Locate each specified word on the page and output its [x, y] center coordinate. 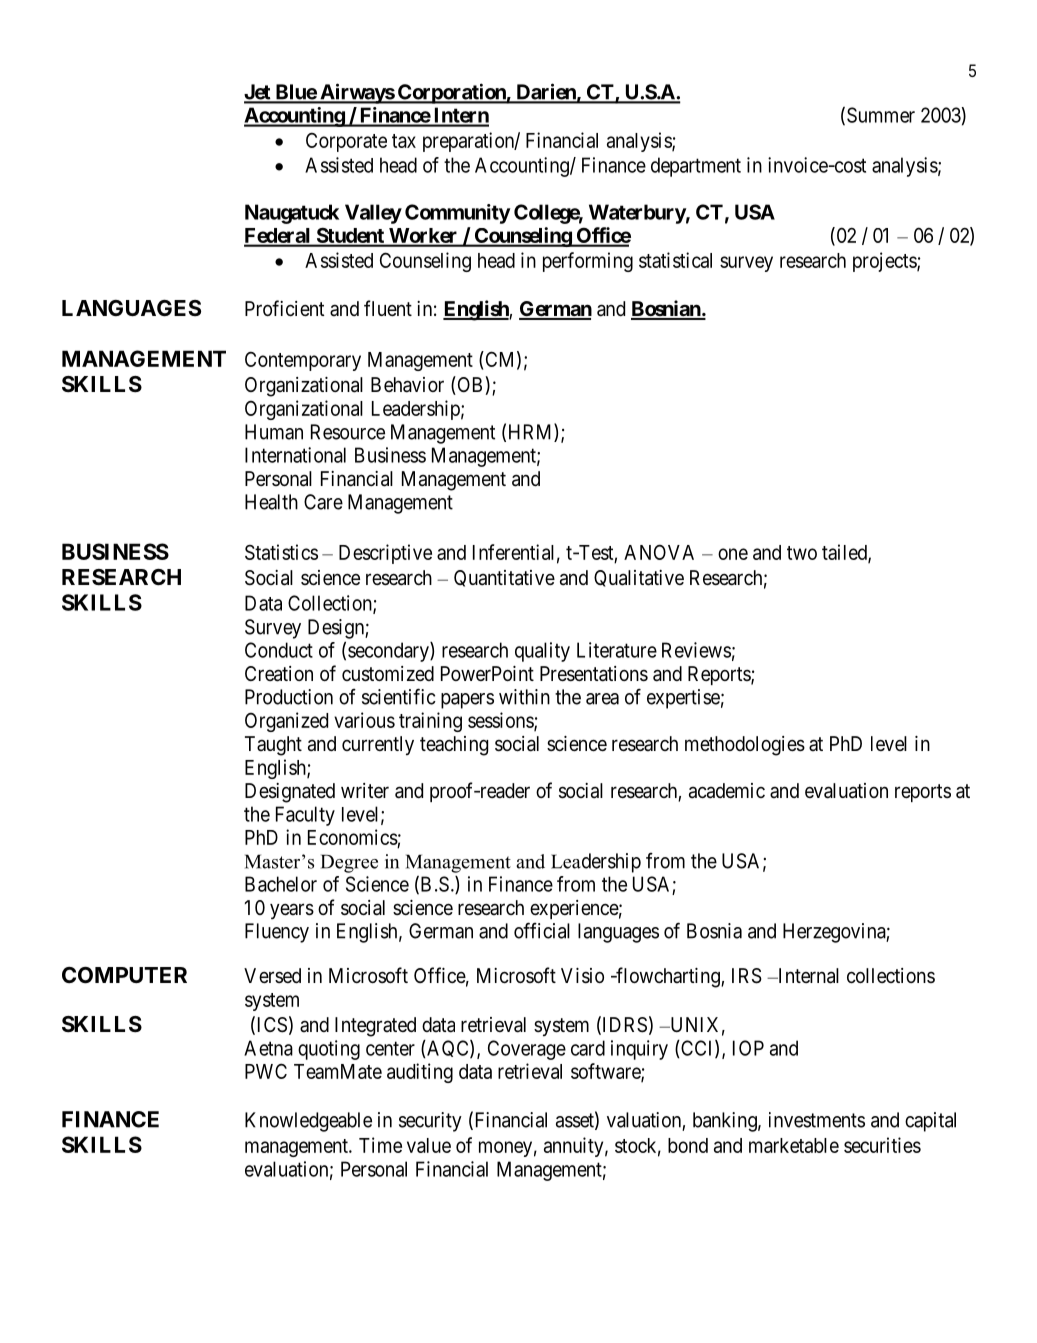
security [430, 1122]
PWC [266, 1071]
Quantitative [504, 578]
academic [727, 791]
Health [271, 502]
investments [817, 1120]
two [802, 553]
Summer [881, 115]
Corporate [346, 142]
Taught [273, 746]
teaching [454, 746]
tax [404, 141]
